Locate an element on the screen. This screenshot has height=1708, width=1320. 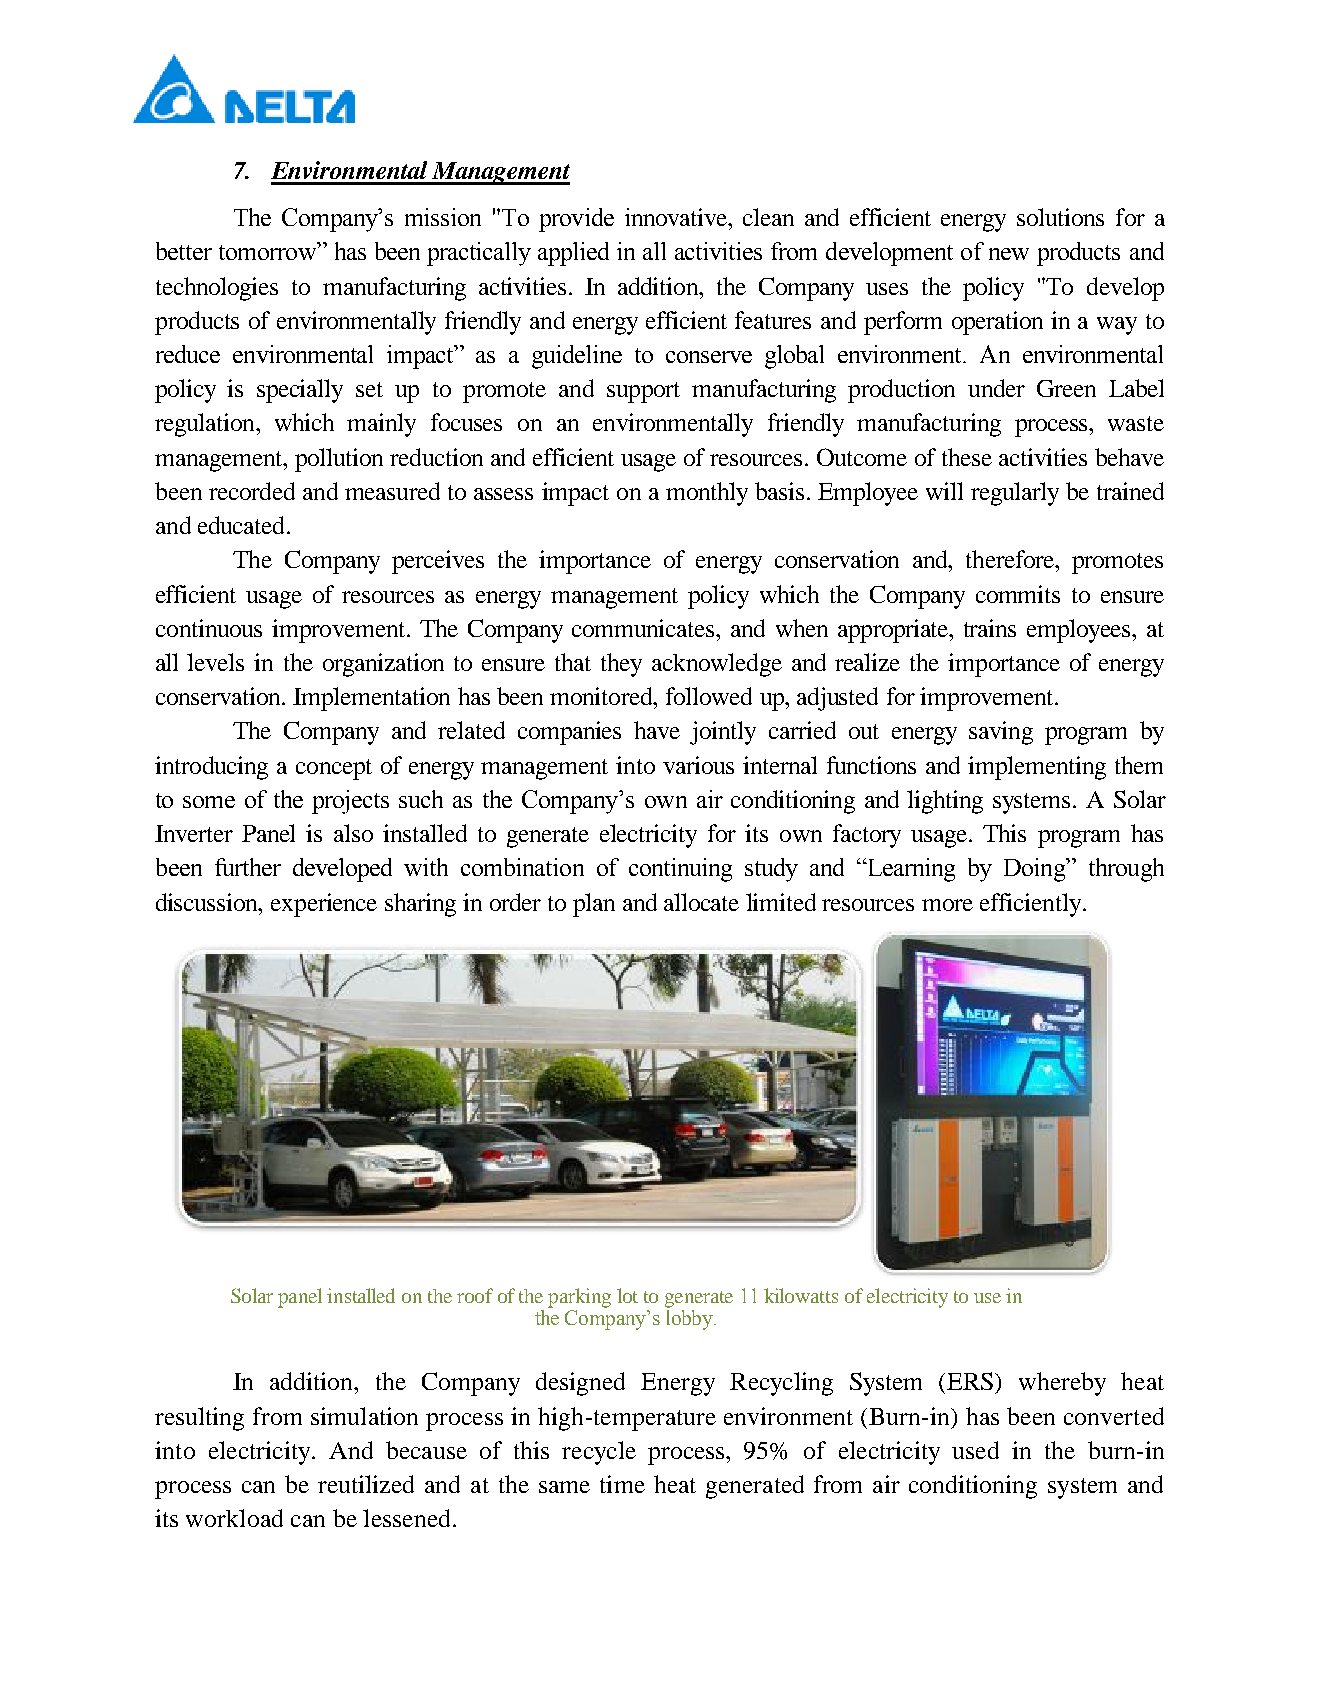
levels is located at coordinates (215, 662).
